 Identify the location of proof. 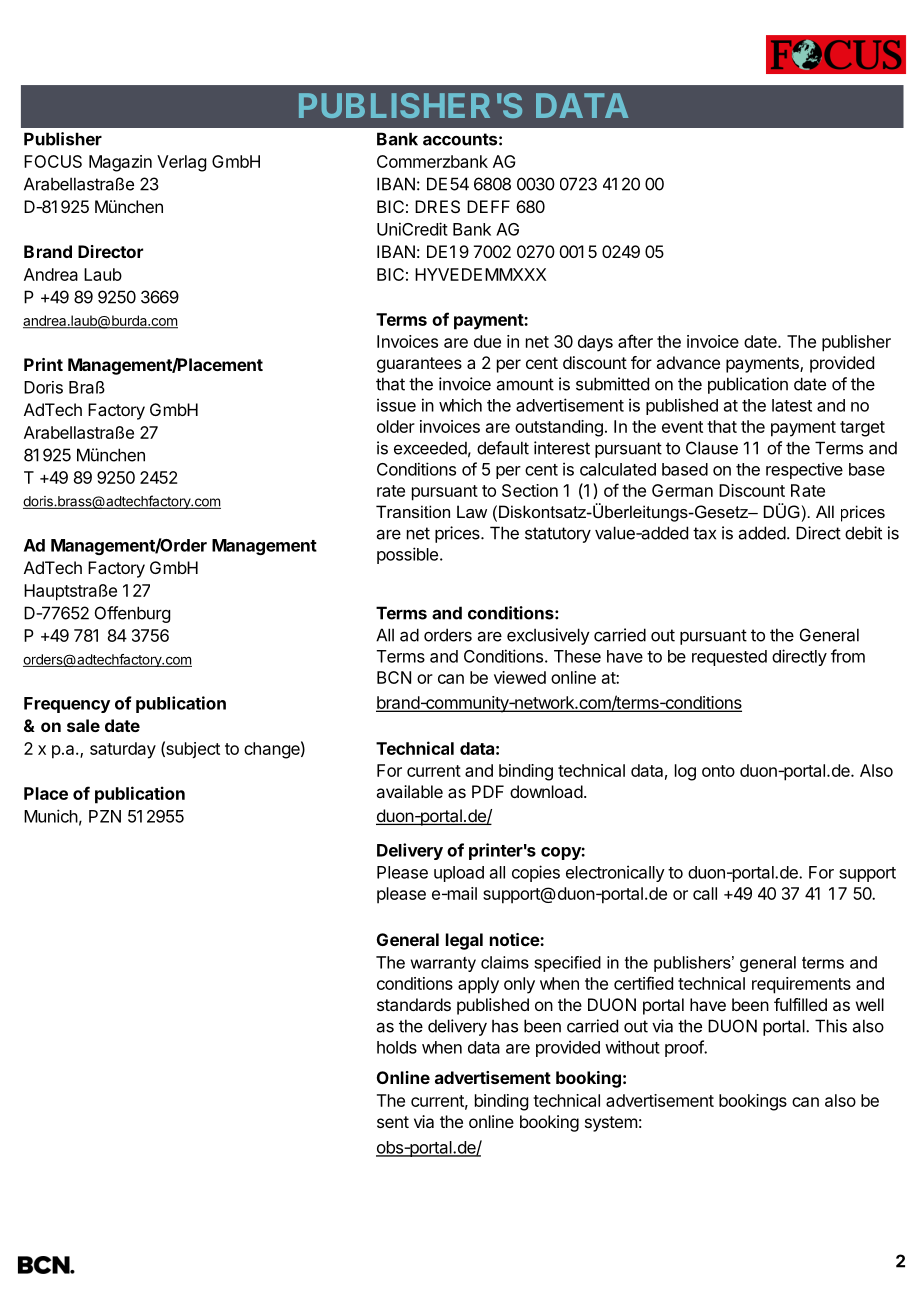
(685, 1048).
